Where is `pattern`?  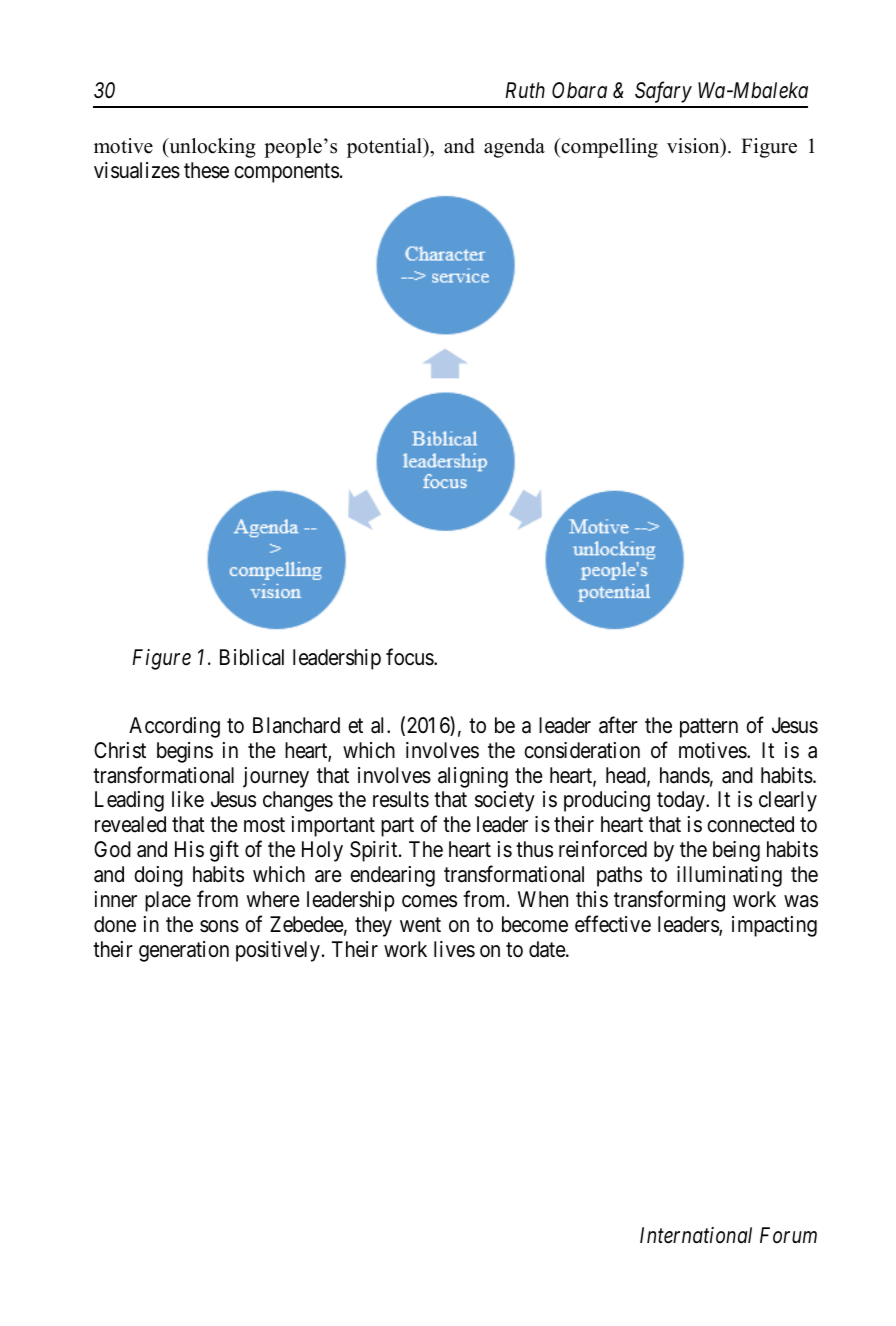 pattern is located at coordinates (709, 728).
